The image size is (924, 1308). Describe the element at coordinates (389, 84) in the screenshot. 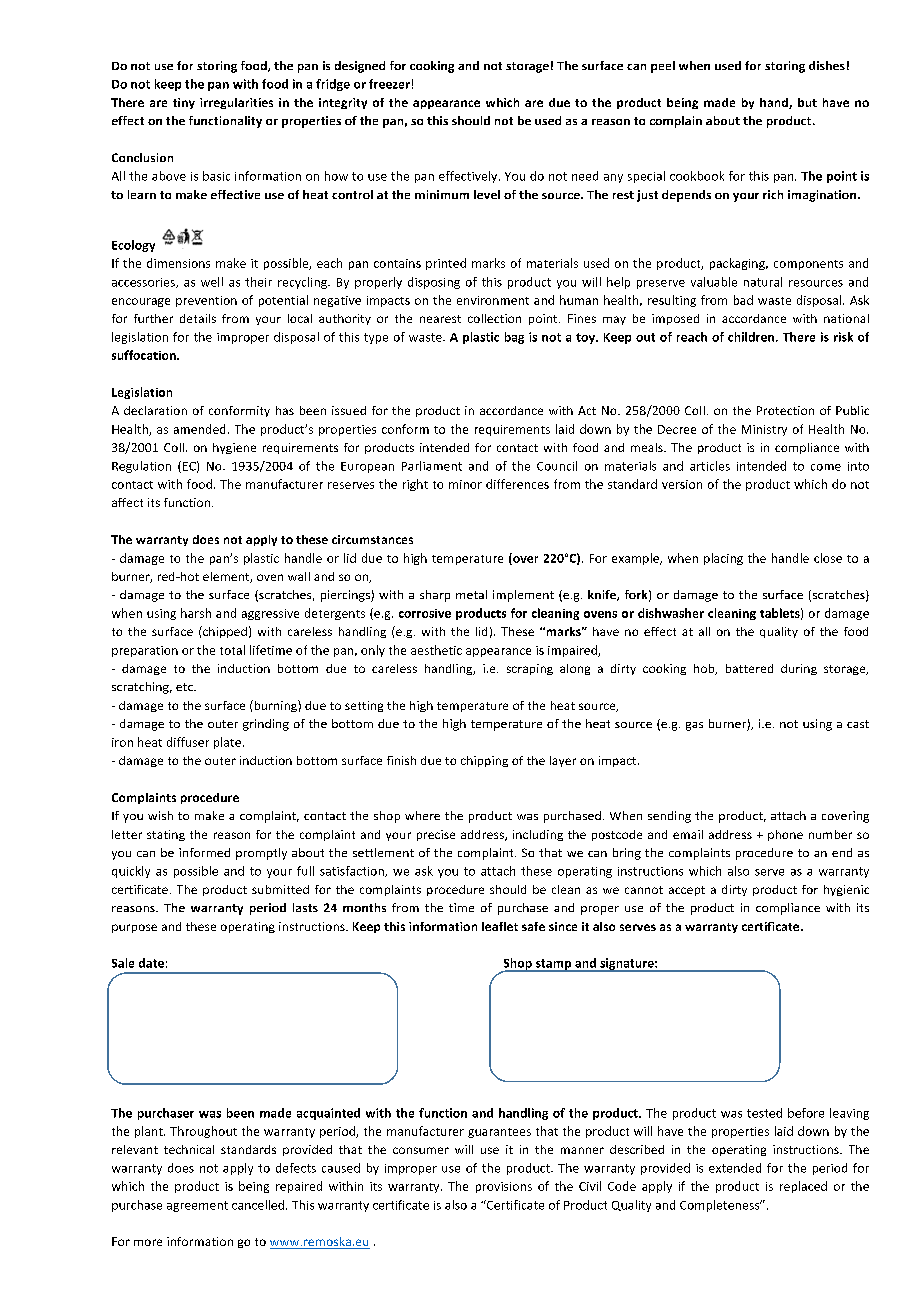

I see `freezer` at that location.
